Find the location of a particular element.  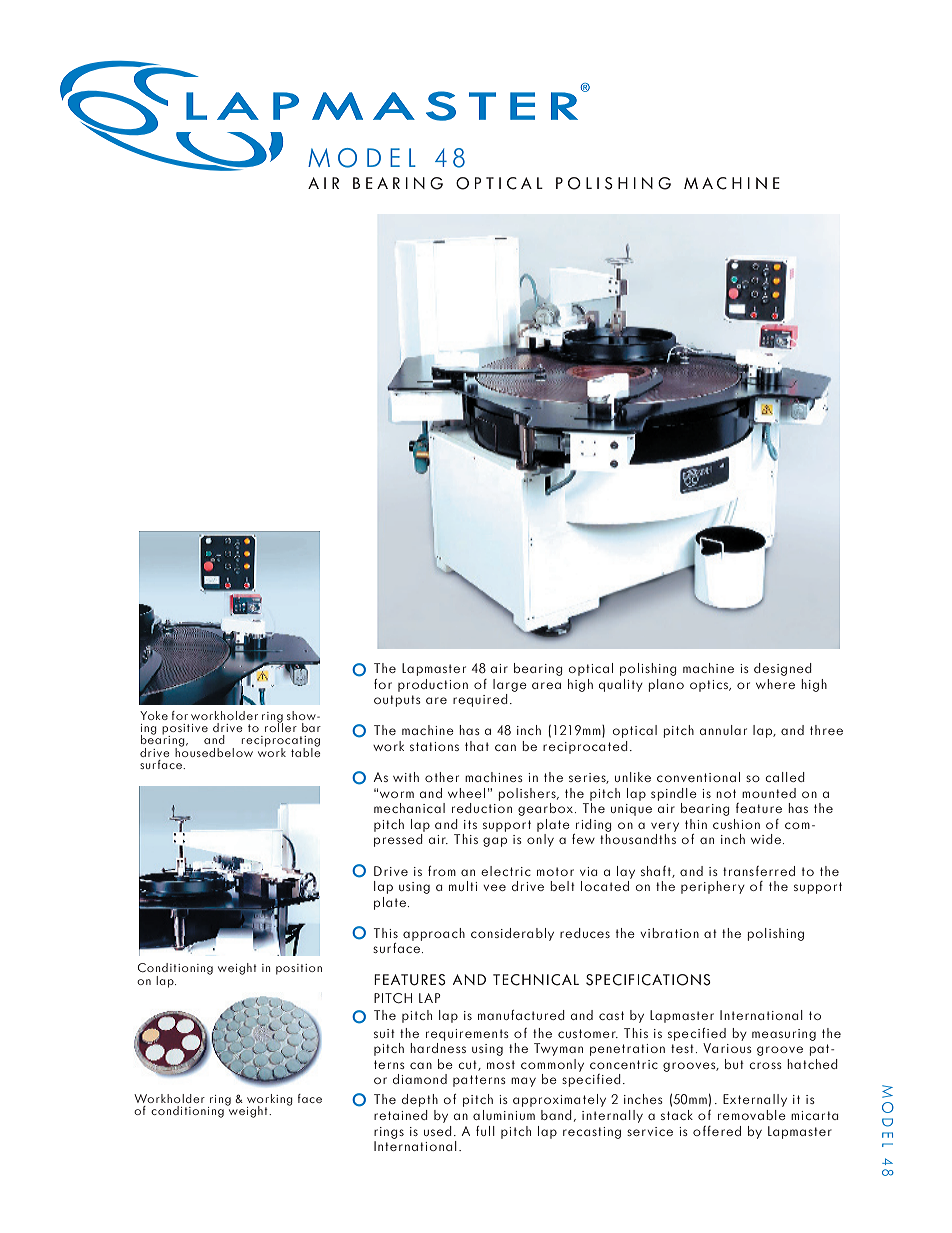

retained is located at coordinates (401, 1115).
